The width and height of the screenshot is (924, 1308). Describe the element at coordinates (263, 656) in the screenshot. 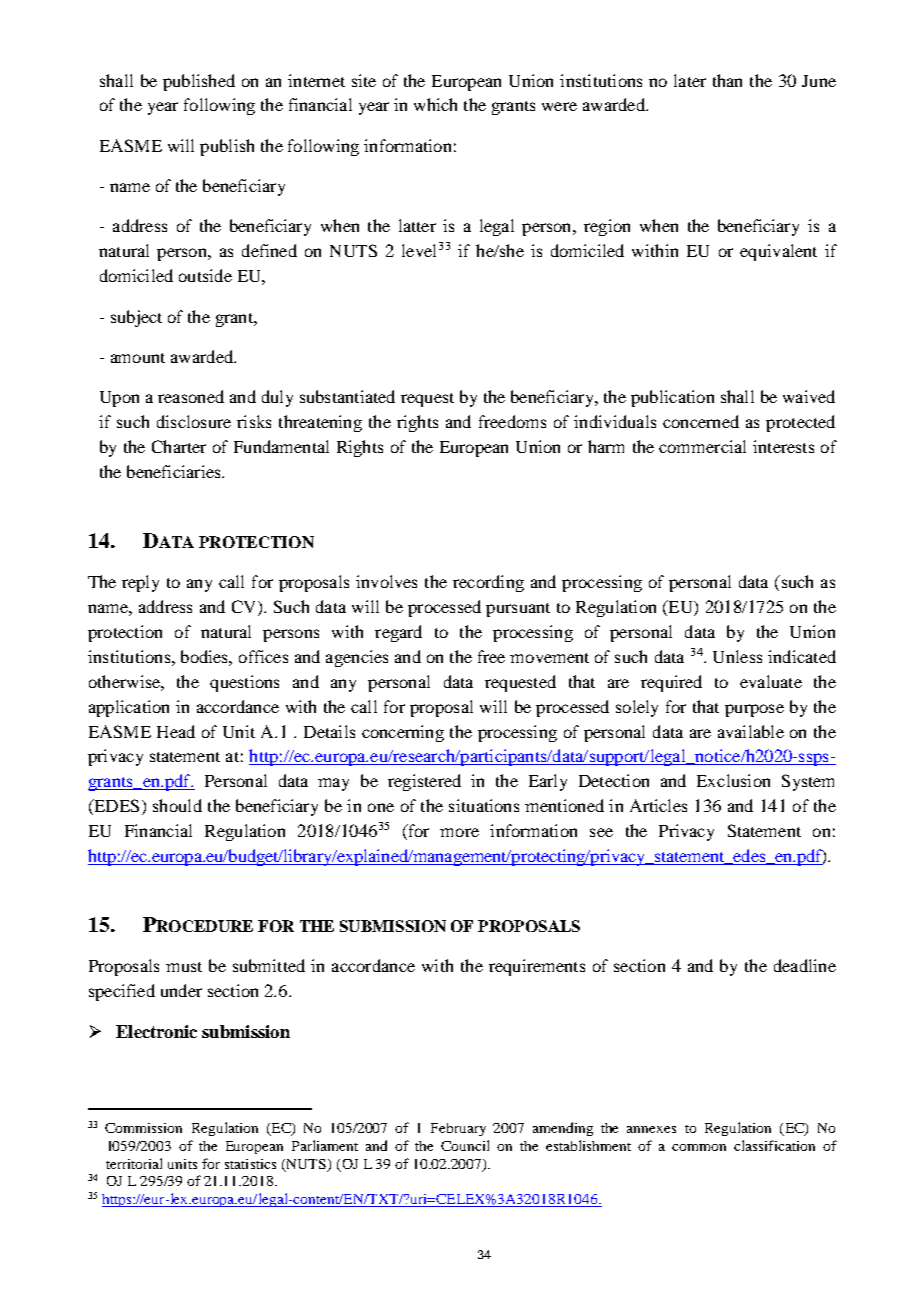

I see `offices` at that location.
